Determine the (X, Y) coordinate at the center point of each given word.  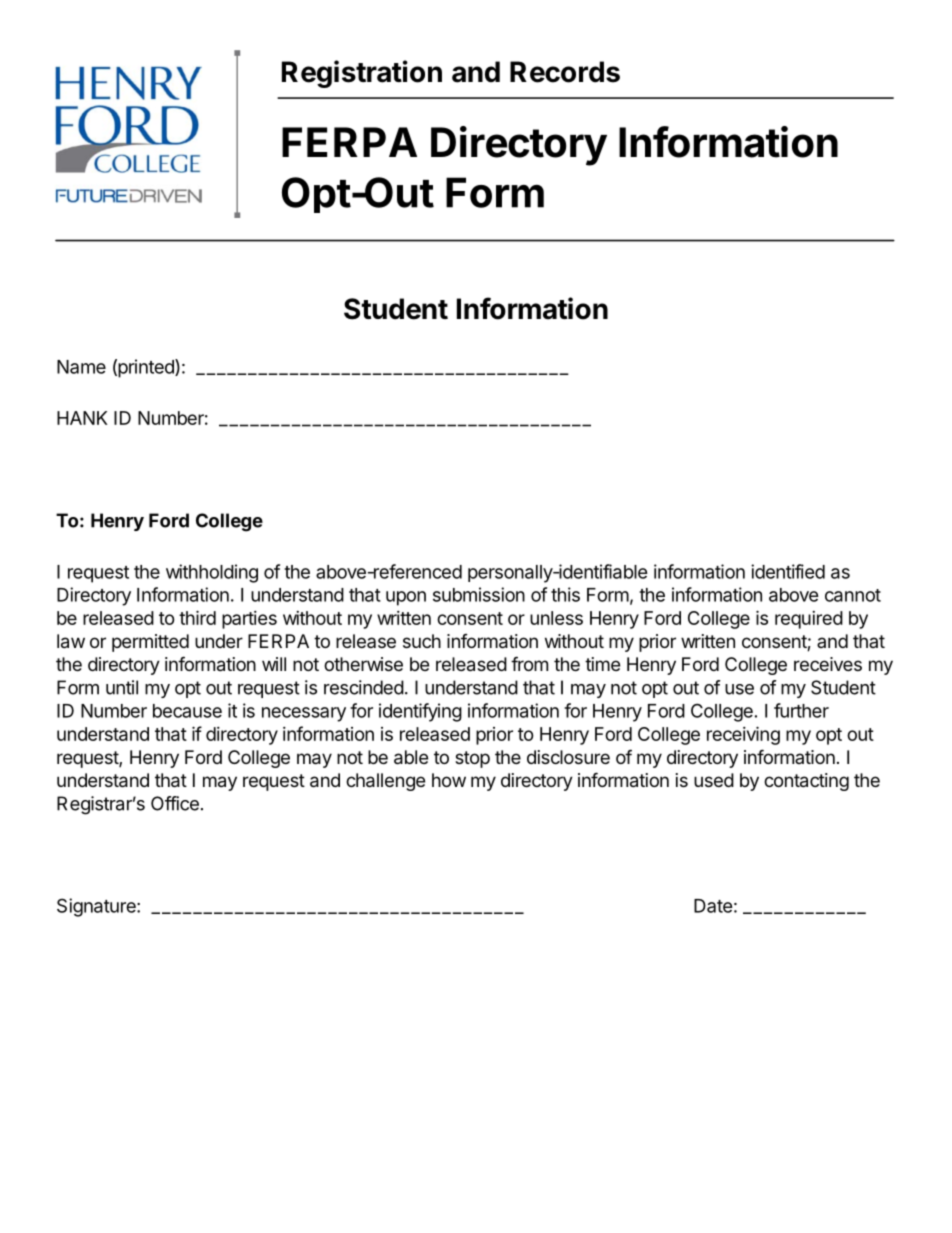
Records (565, 72)
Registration (362, 74)
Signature (97, 907)
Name (81, 367)
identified (788, 571)
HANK (82, 418)
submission (479, 594)
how (449, 780)
